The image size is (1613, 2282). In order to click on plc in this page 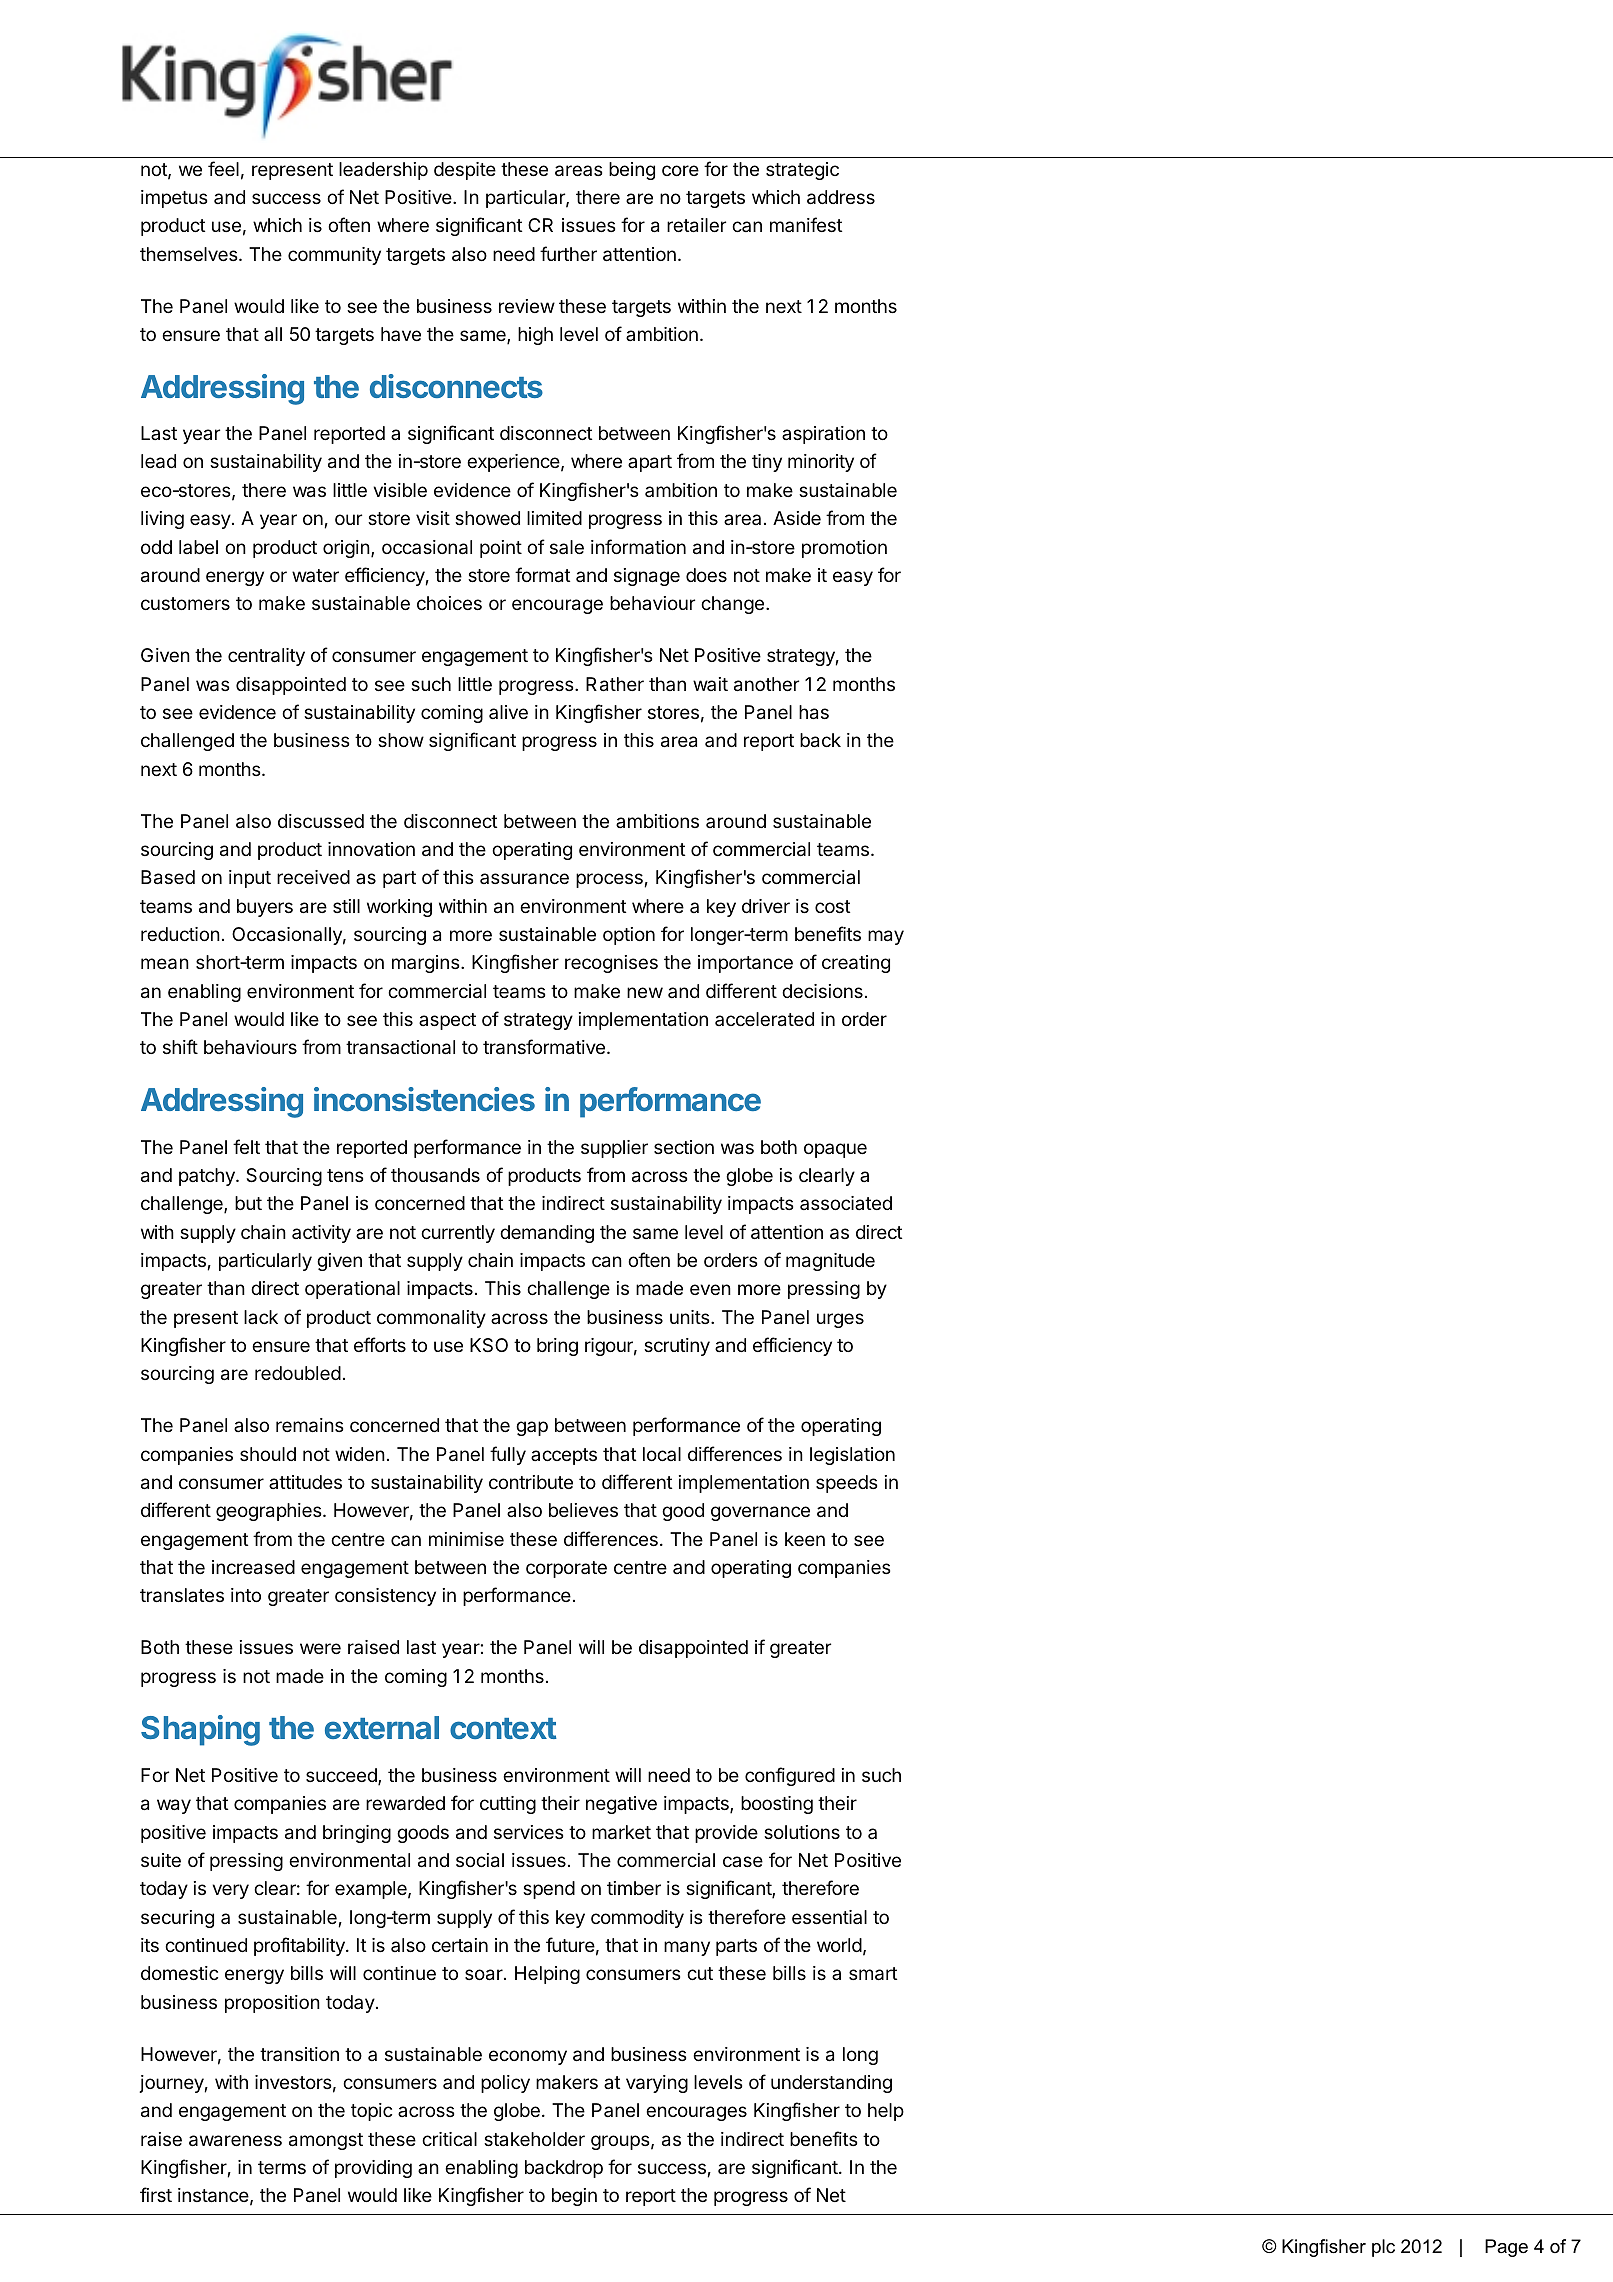, I will do `click(1383, 2248)`.
